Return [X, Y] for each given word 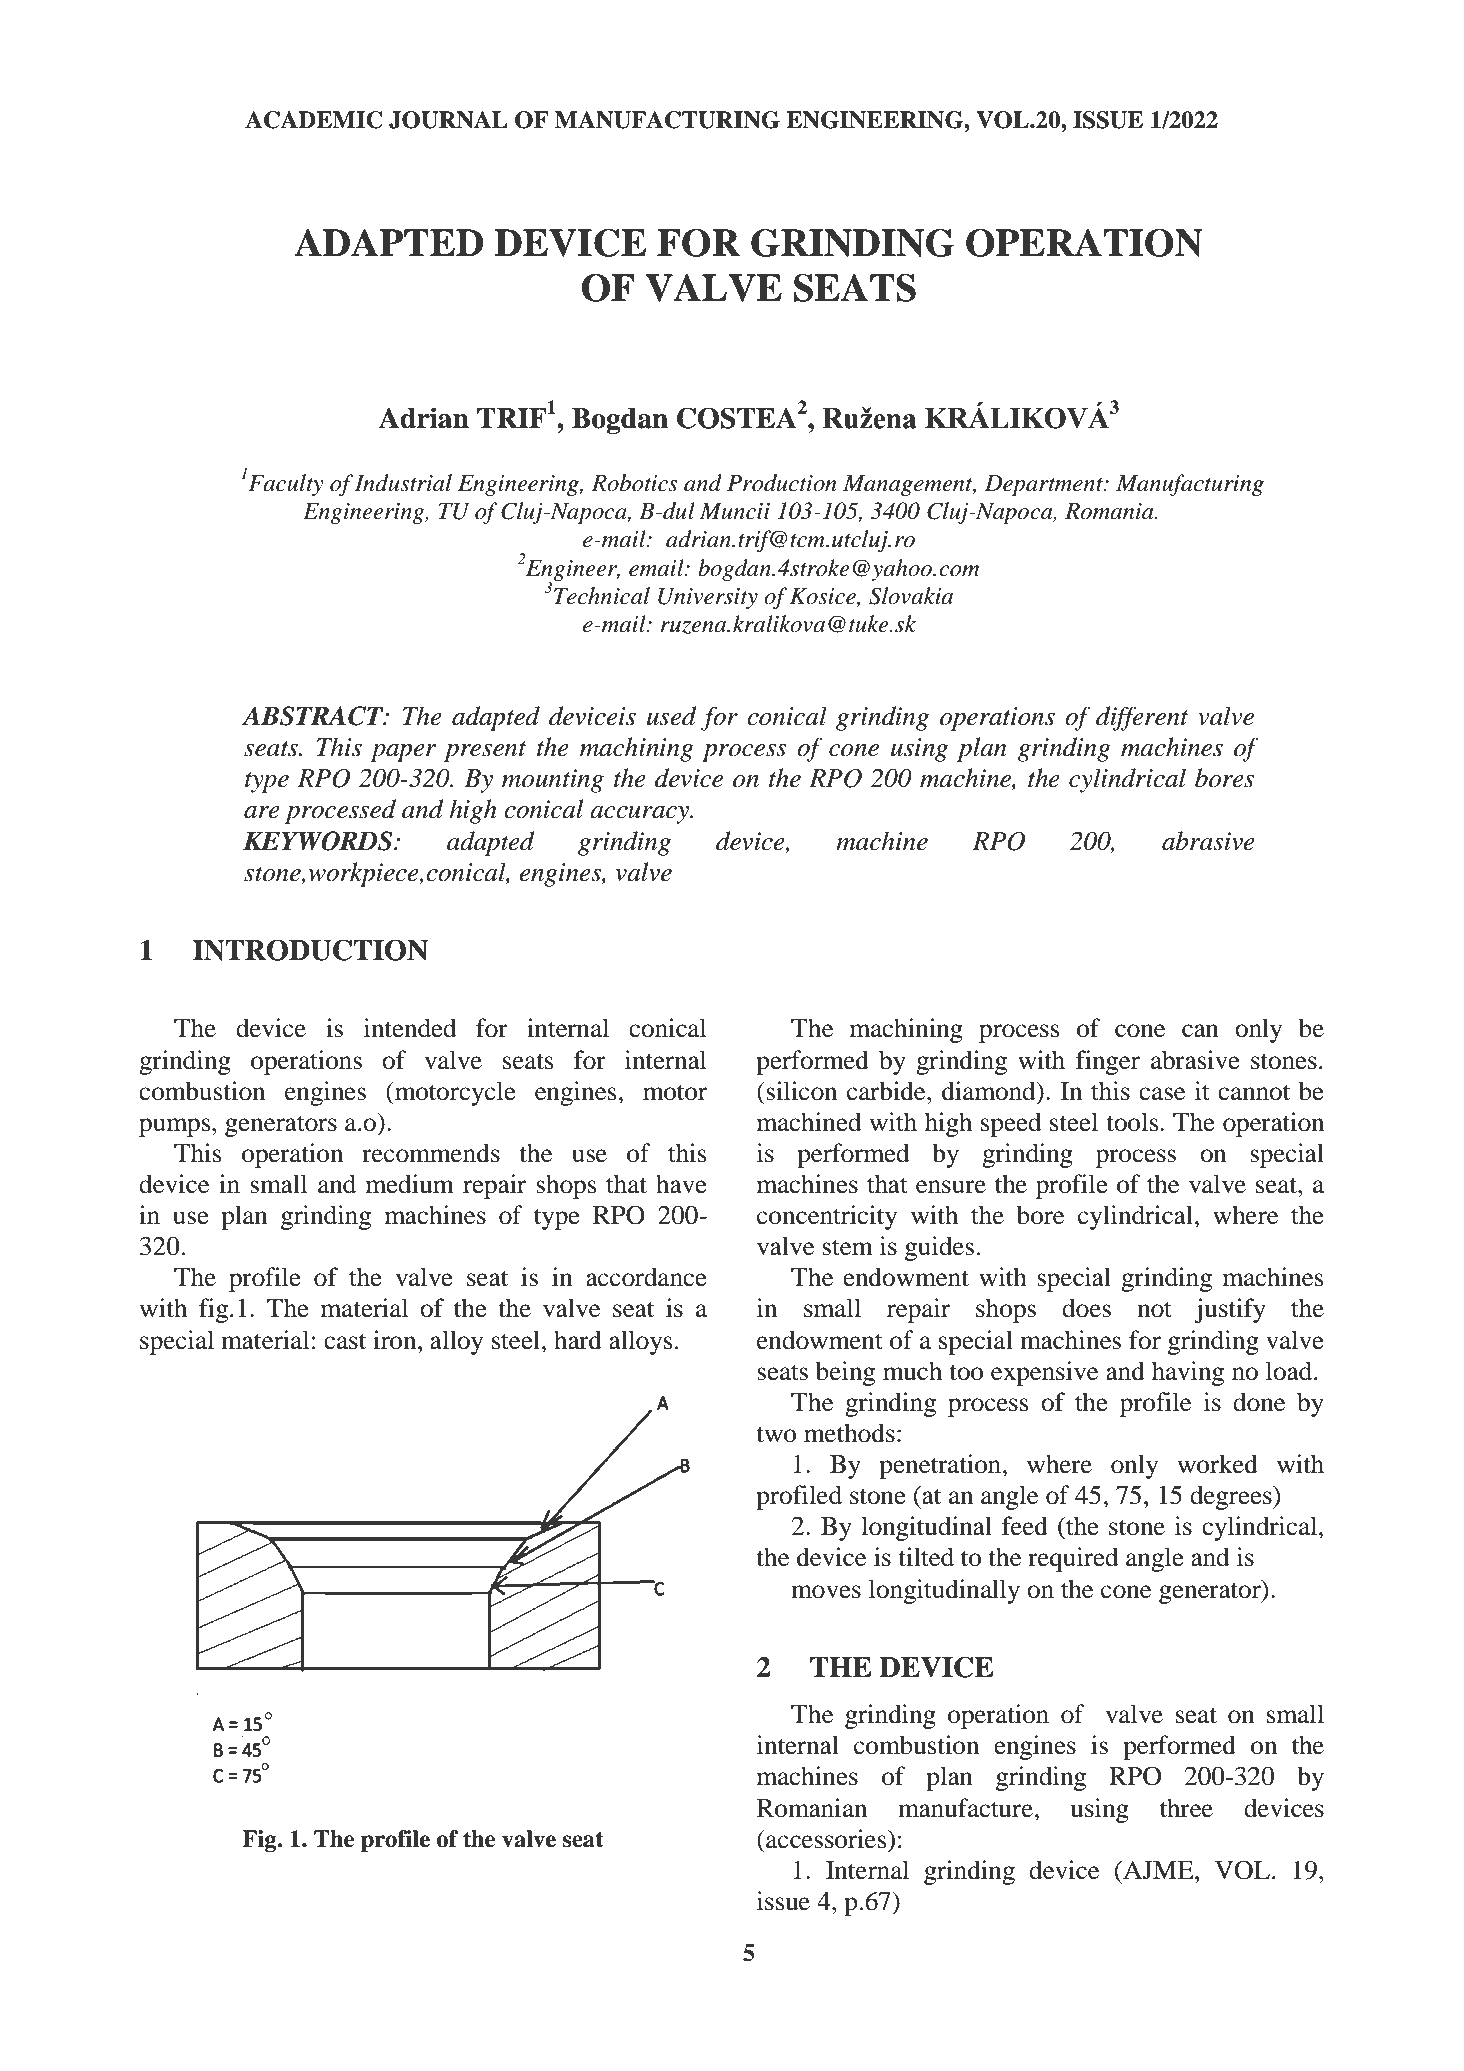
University [708, 598]
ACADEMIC [314, 120]
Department [1045, 485]
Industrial [403, 483]
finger [1108, 1062]
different [1142, 718]
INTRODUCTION [310, 950]
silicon [801, 1091]
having [1188, 1373]
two [776, 1434]
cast [345, 1341]
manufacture [966, 1808]
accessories [826, 1839]
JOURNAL [448, 120]
